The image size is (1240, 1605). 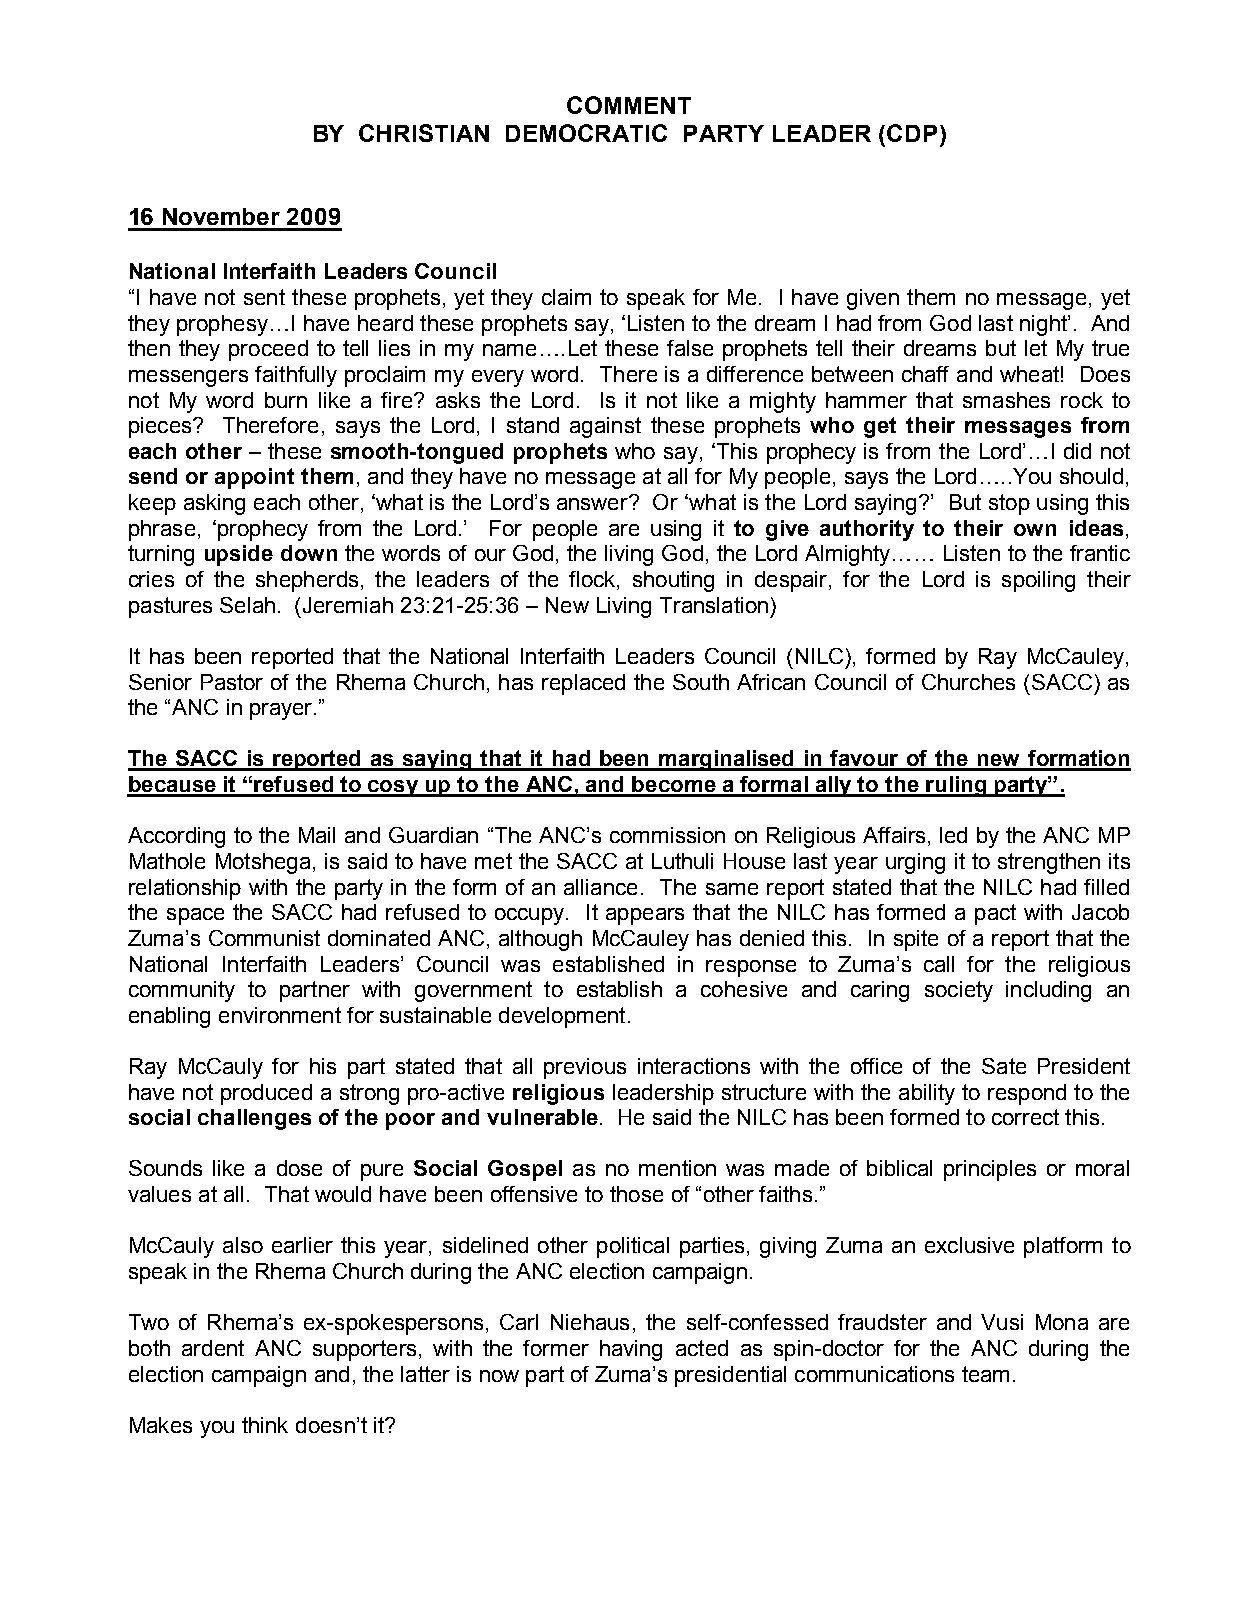 What do you see at coordinates (956, 786) in the page?
I see `ruling` at bounding box center [956, 786].
